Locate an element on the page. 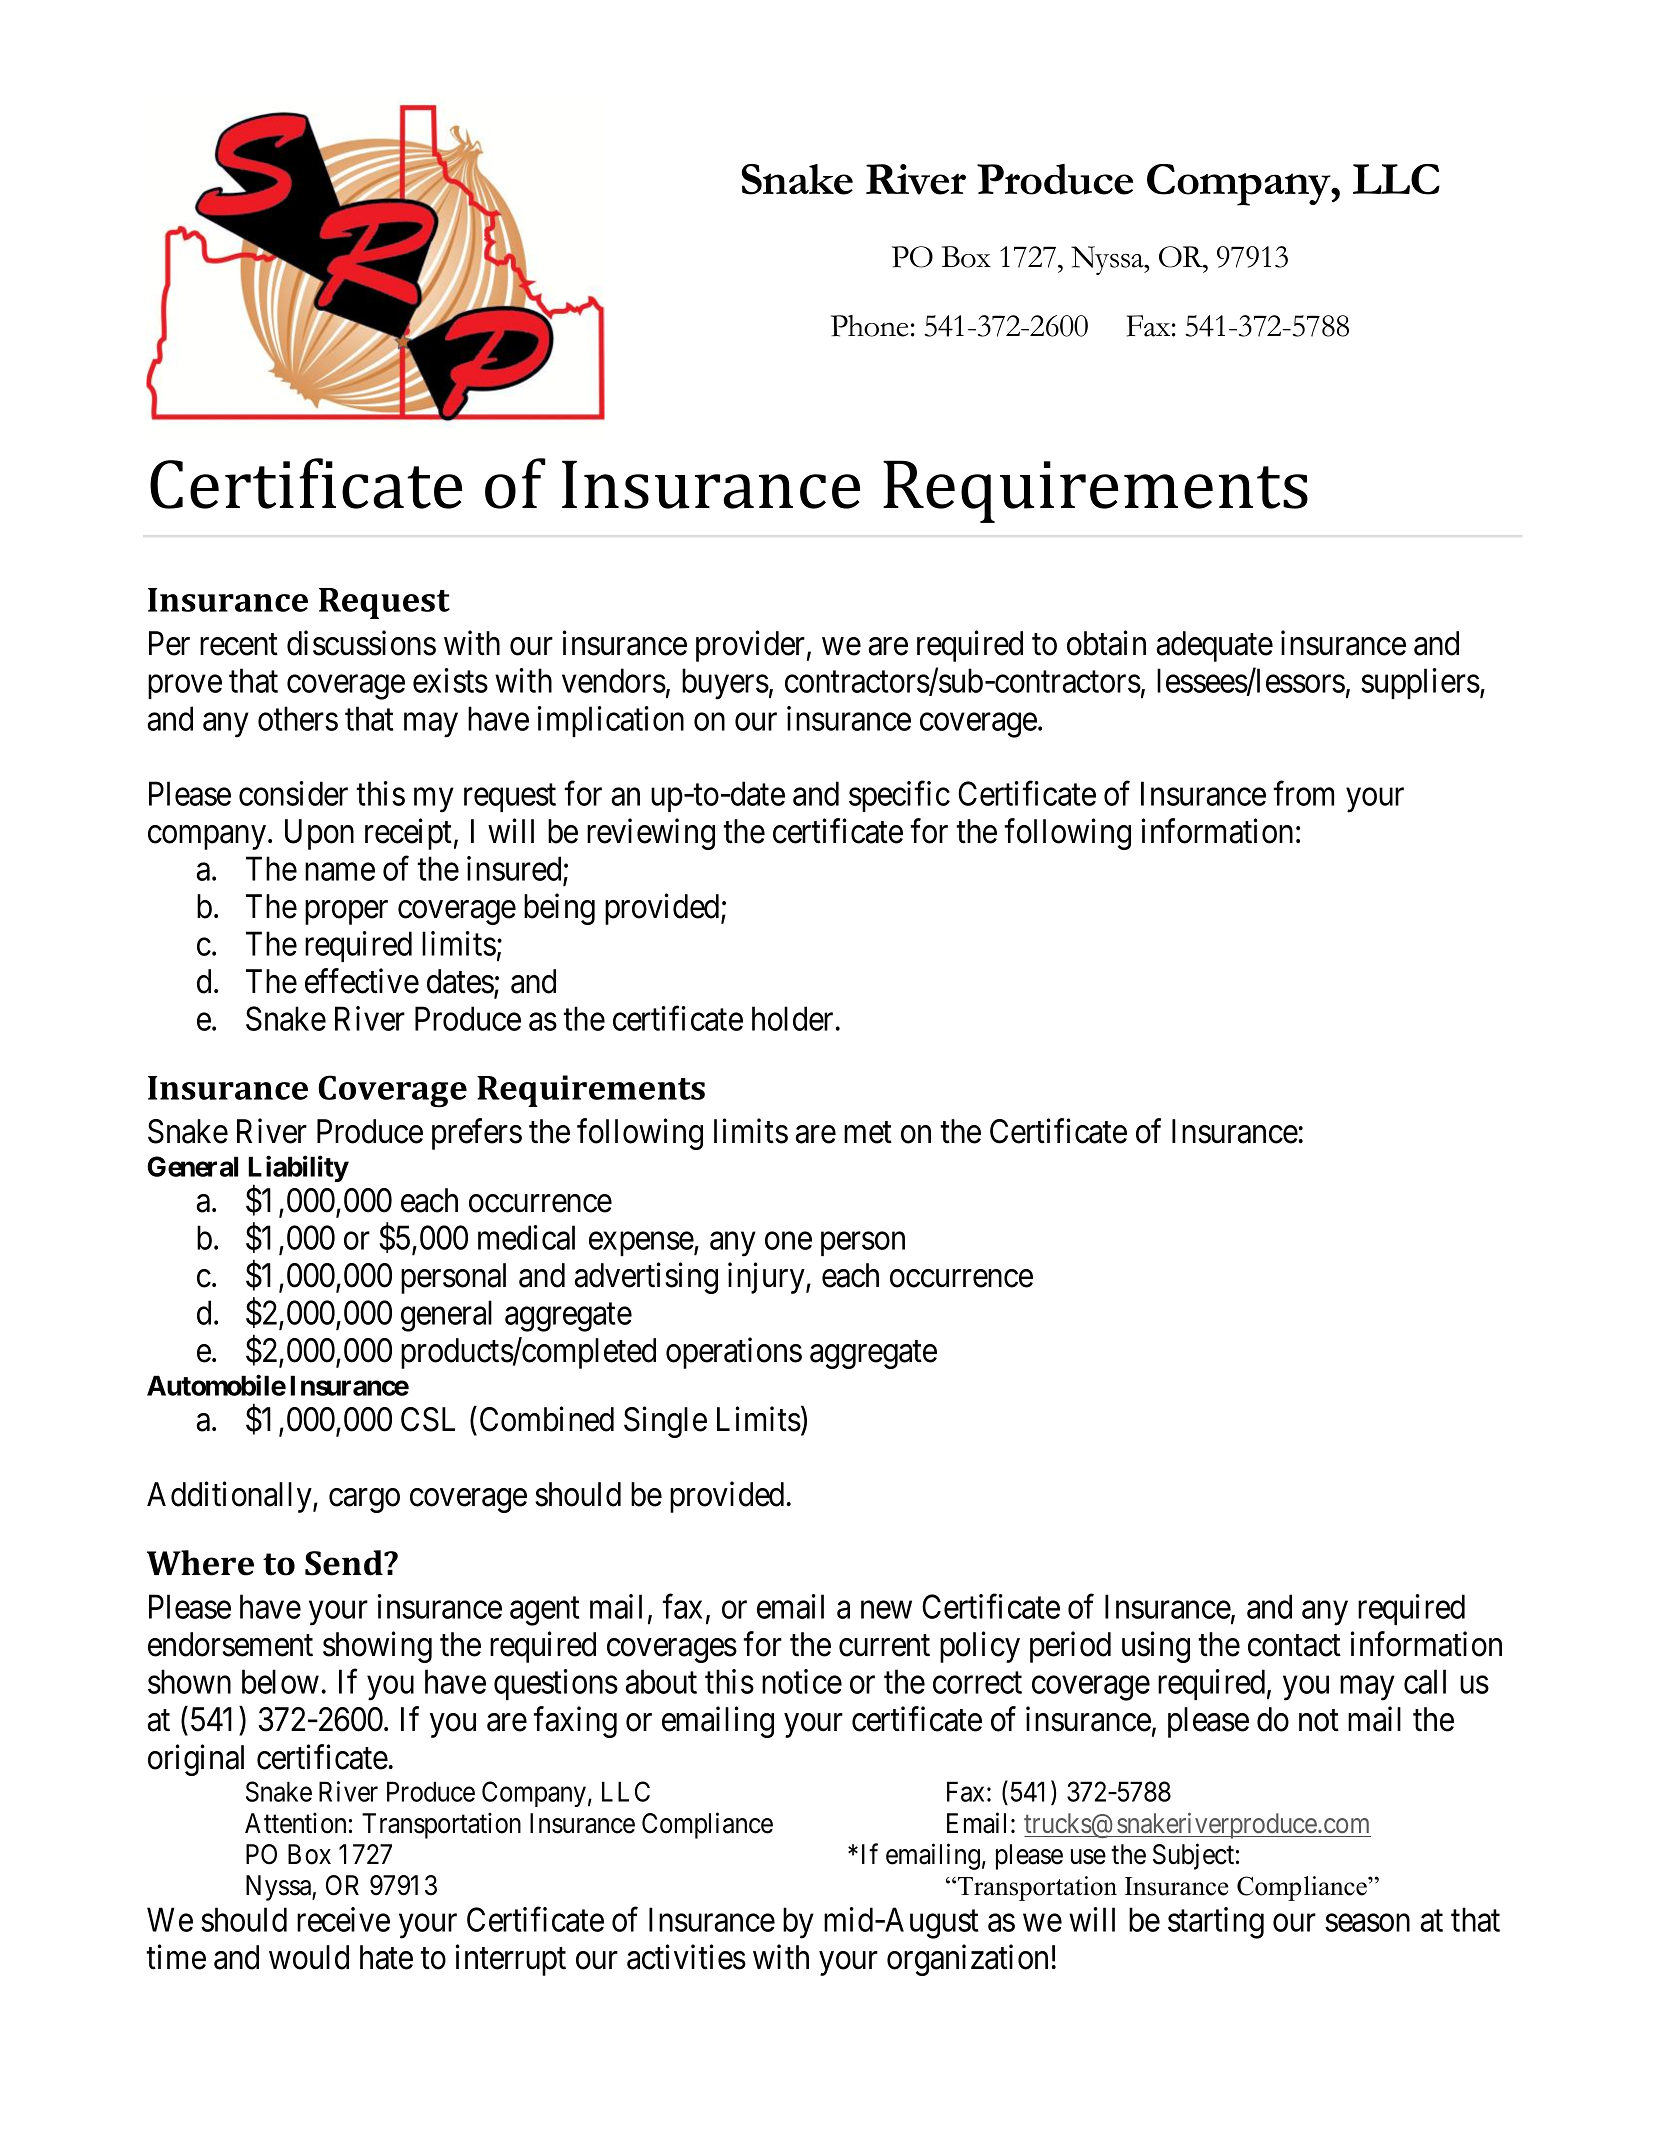 The height and width of the document is (2155, 1665). receive is located at coordinates (343, 1919).
